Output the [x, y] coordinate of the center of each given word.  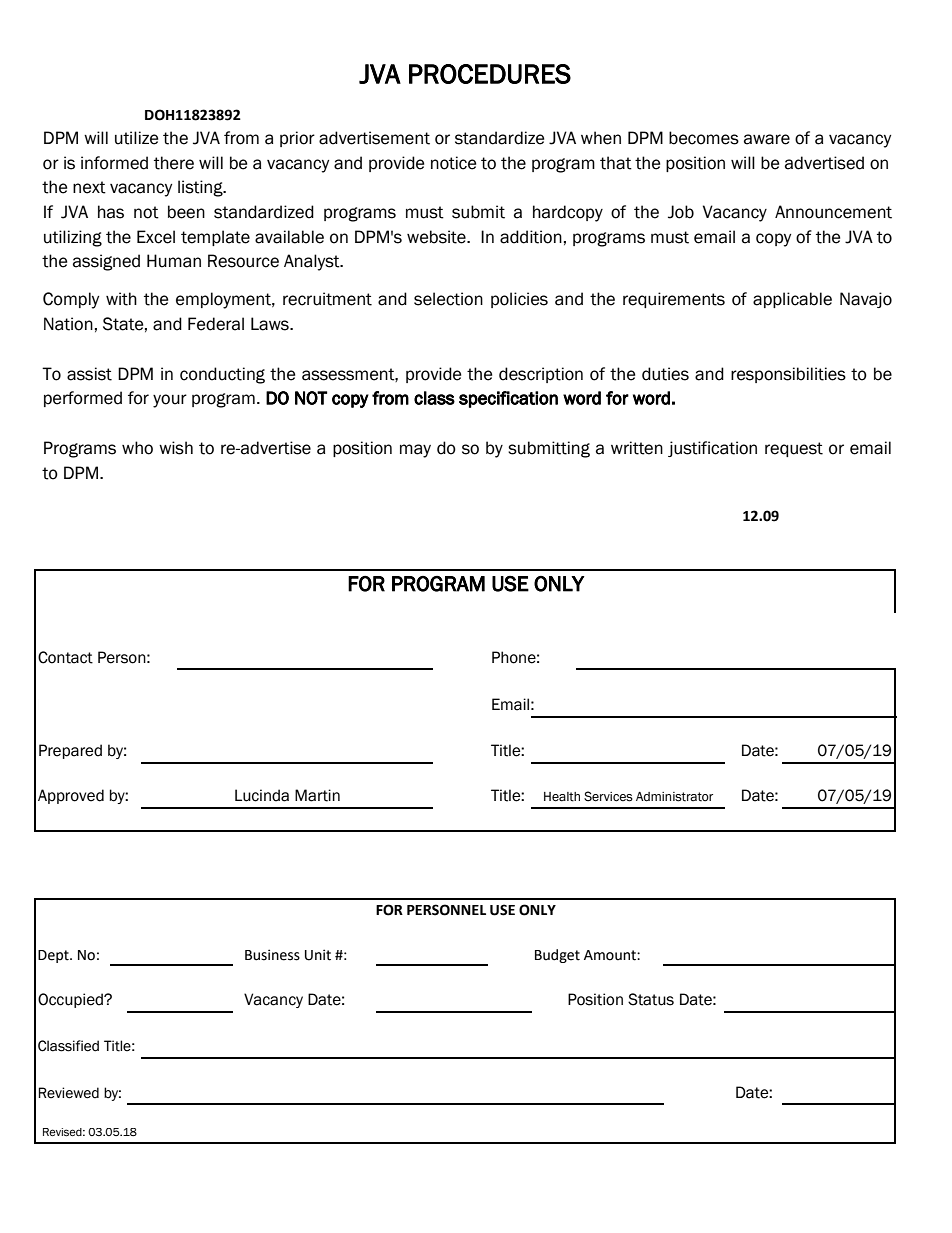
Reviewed [69, 1093]
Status [651, 999]
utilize [136, 138]
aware [767, 139]
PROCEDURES [490, 74]
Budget [557, 956]
